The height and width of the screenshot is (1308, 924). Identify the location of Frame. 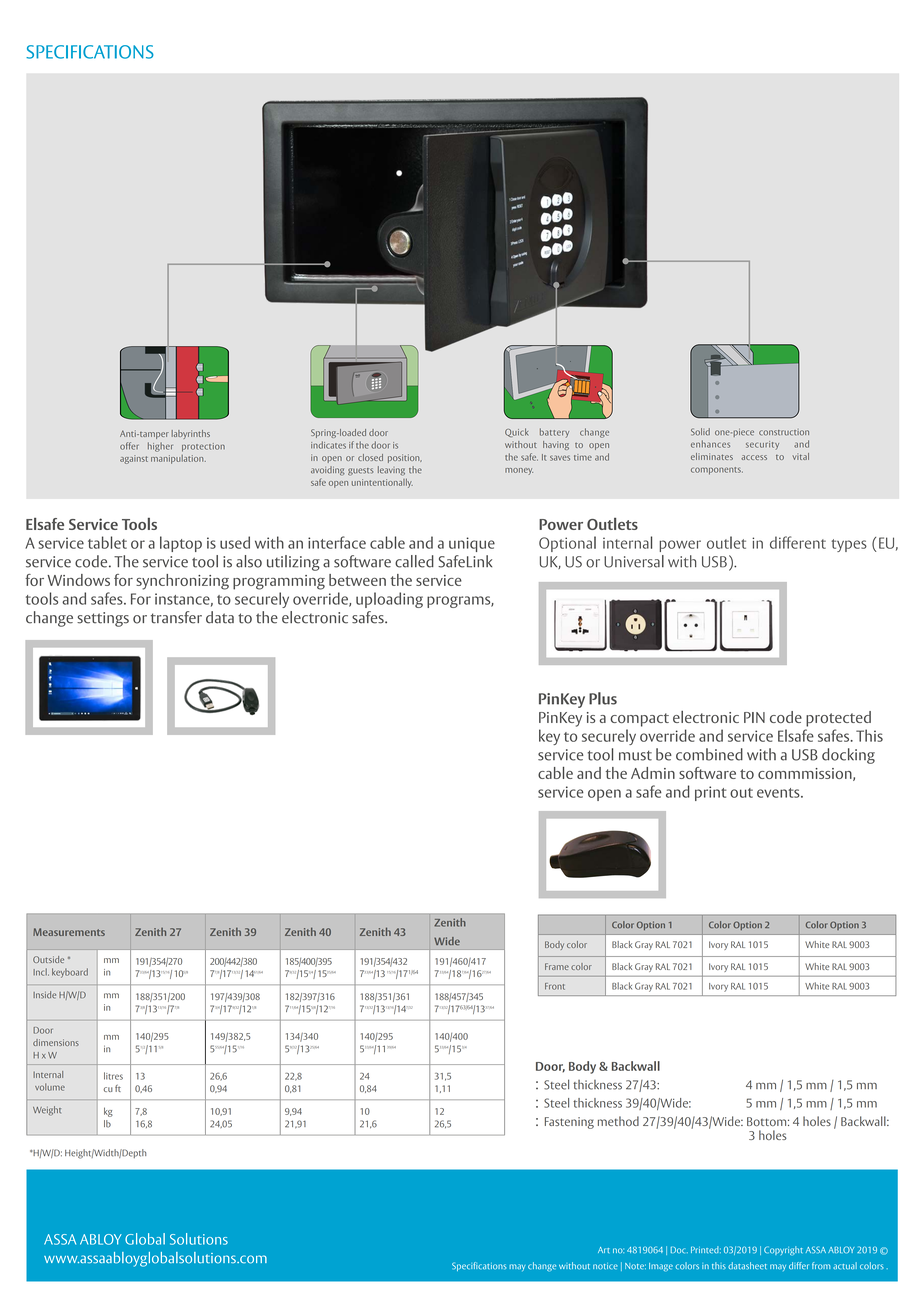
(557, 966).
